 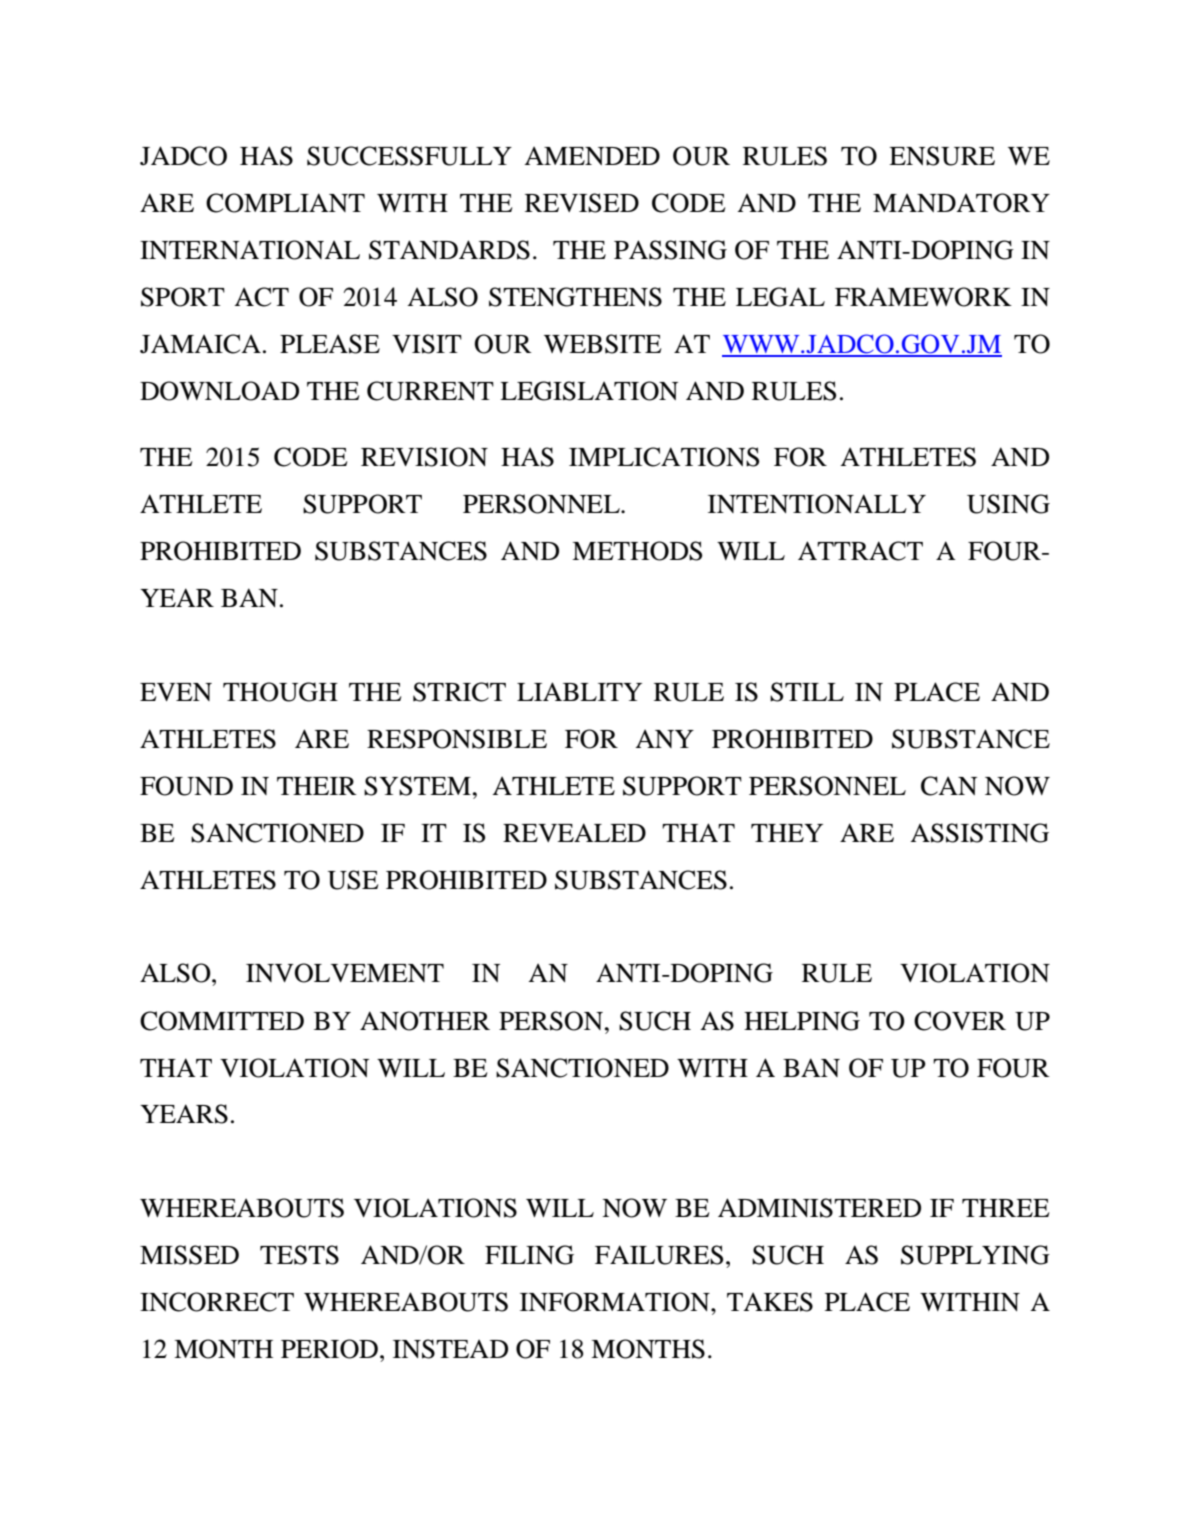 I want to click on MANDATORY, so click(x=961, y=203).
